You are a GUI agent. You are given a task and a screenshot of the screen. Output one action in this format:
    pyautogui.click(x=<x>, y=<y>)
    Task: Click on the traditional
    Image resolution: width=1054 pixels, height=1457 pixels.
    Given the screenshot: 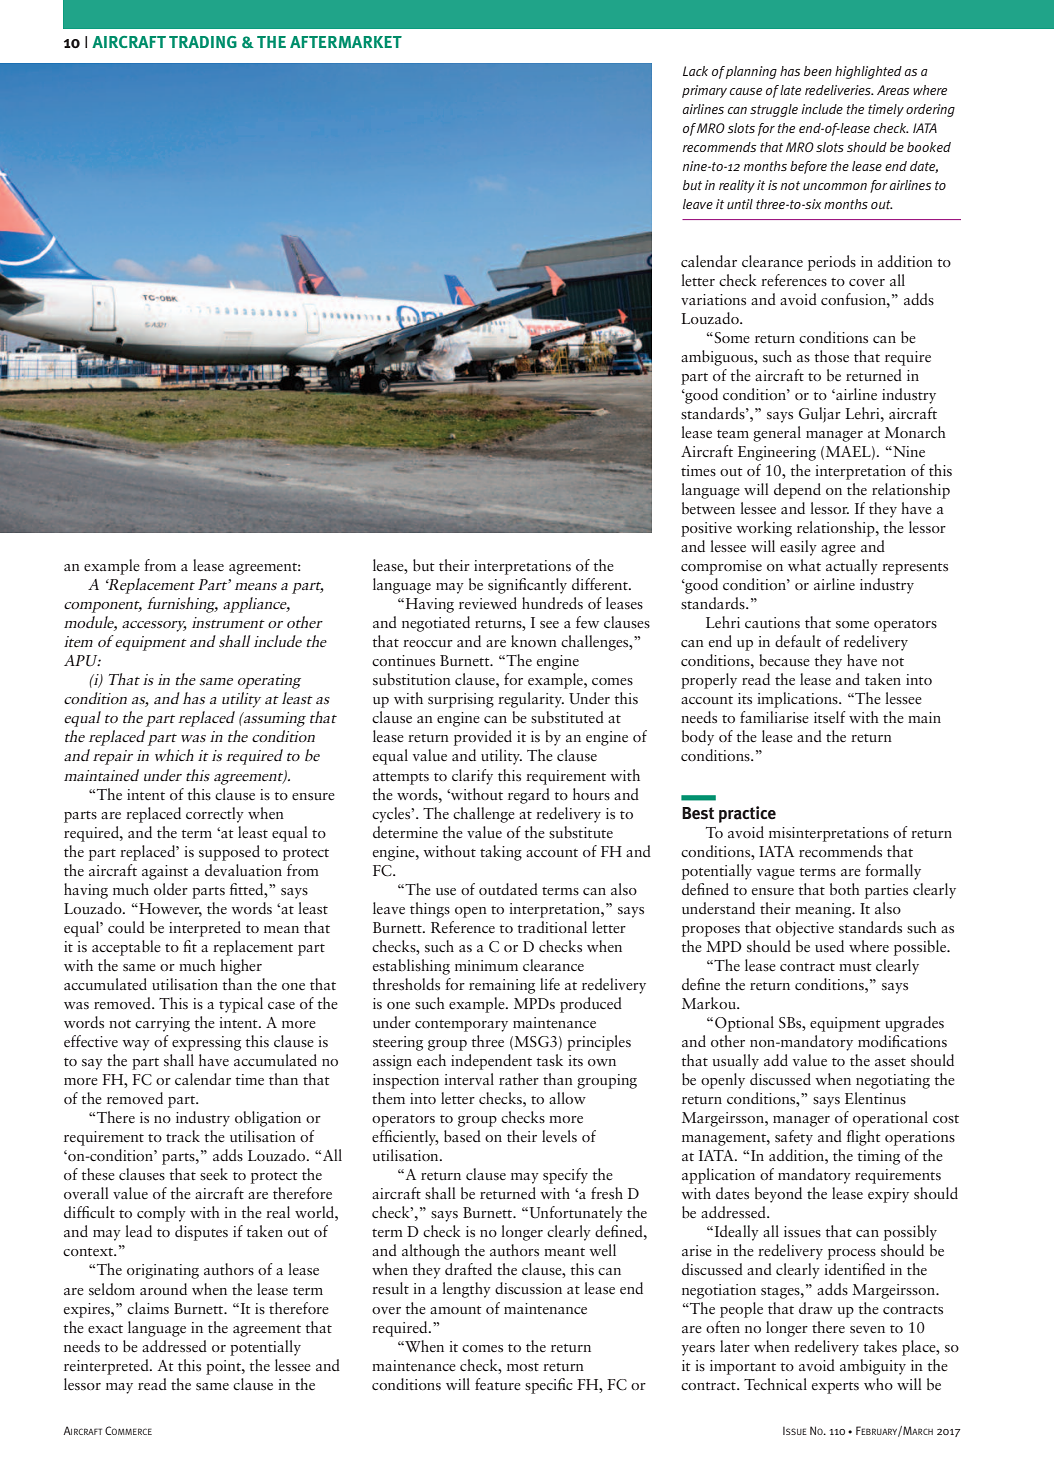 What is the action you would take?
    pyautogui.click(x=552, y=927)
